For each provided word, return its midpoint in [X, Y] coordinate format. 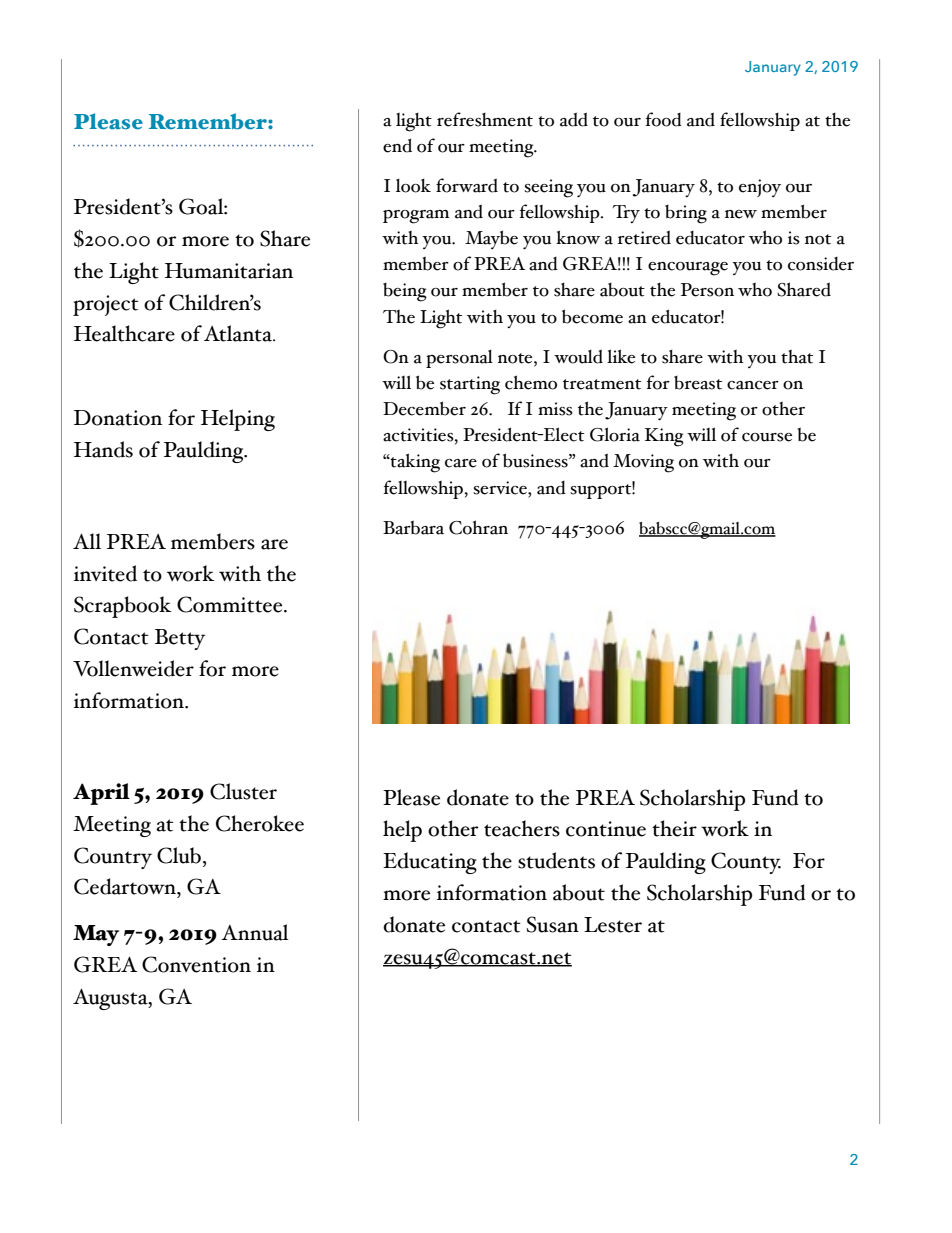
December [424, 408]
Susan [553, 924]
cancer [753, 385]
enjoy [760, 188]
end [397, 145]
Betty [180, 639]
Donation [118, 418]
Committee [231, 604]
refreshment [485, 119]
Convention [196, 964]
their [674, 828]
